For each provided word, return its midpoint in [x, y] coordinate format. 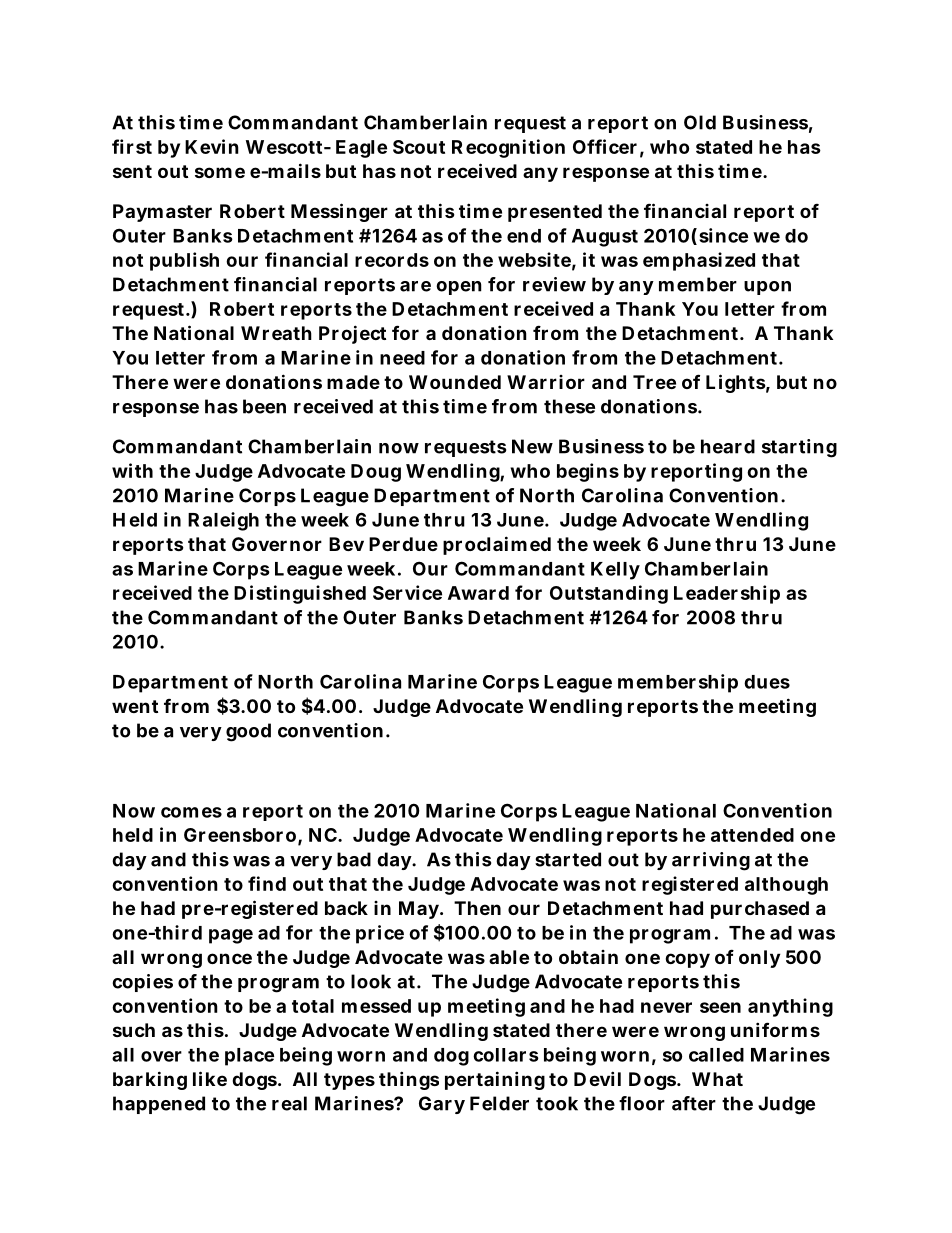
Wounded [455, 382]
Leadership [727, 594]
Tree [654, 382]
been [264, 406]
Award [478, 593]
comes [191, 812]
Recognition [508, 148]
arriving [711, 861]
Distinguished [300, 594]
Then [477, 908]
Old [700, 122]
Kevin [212, 146]
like [210, 1078]
